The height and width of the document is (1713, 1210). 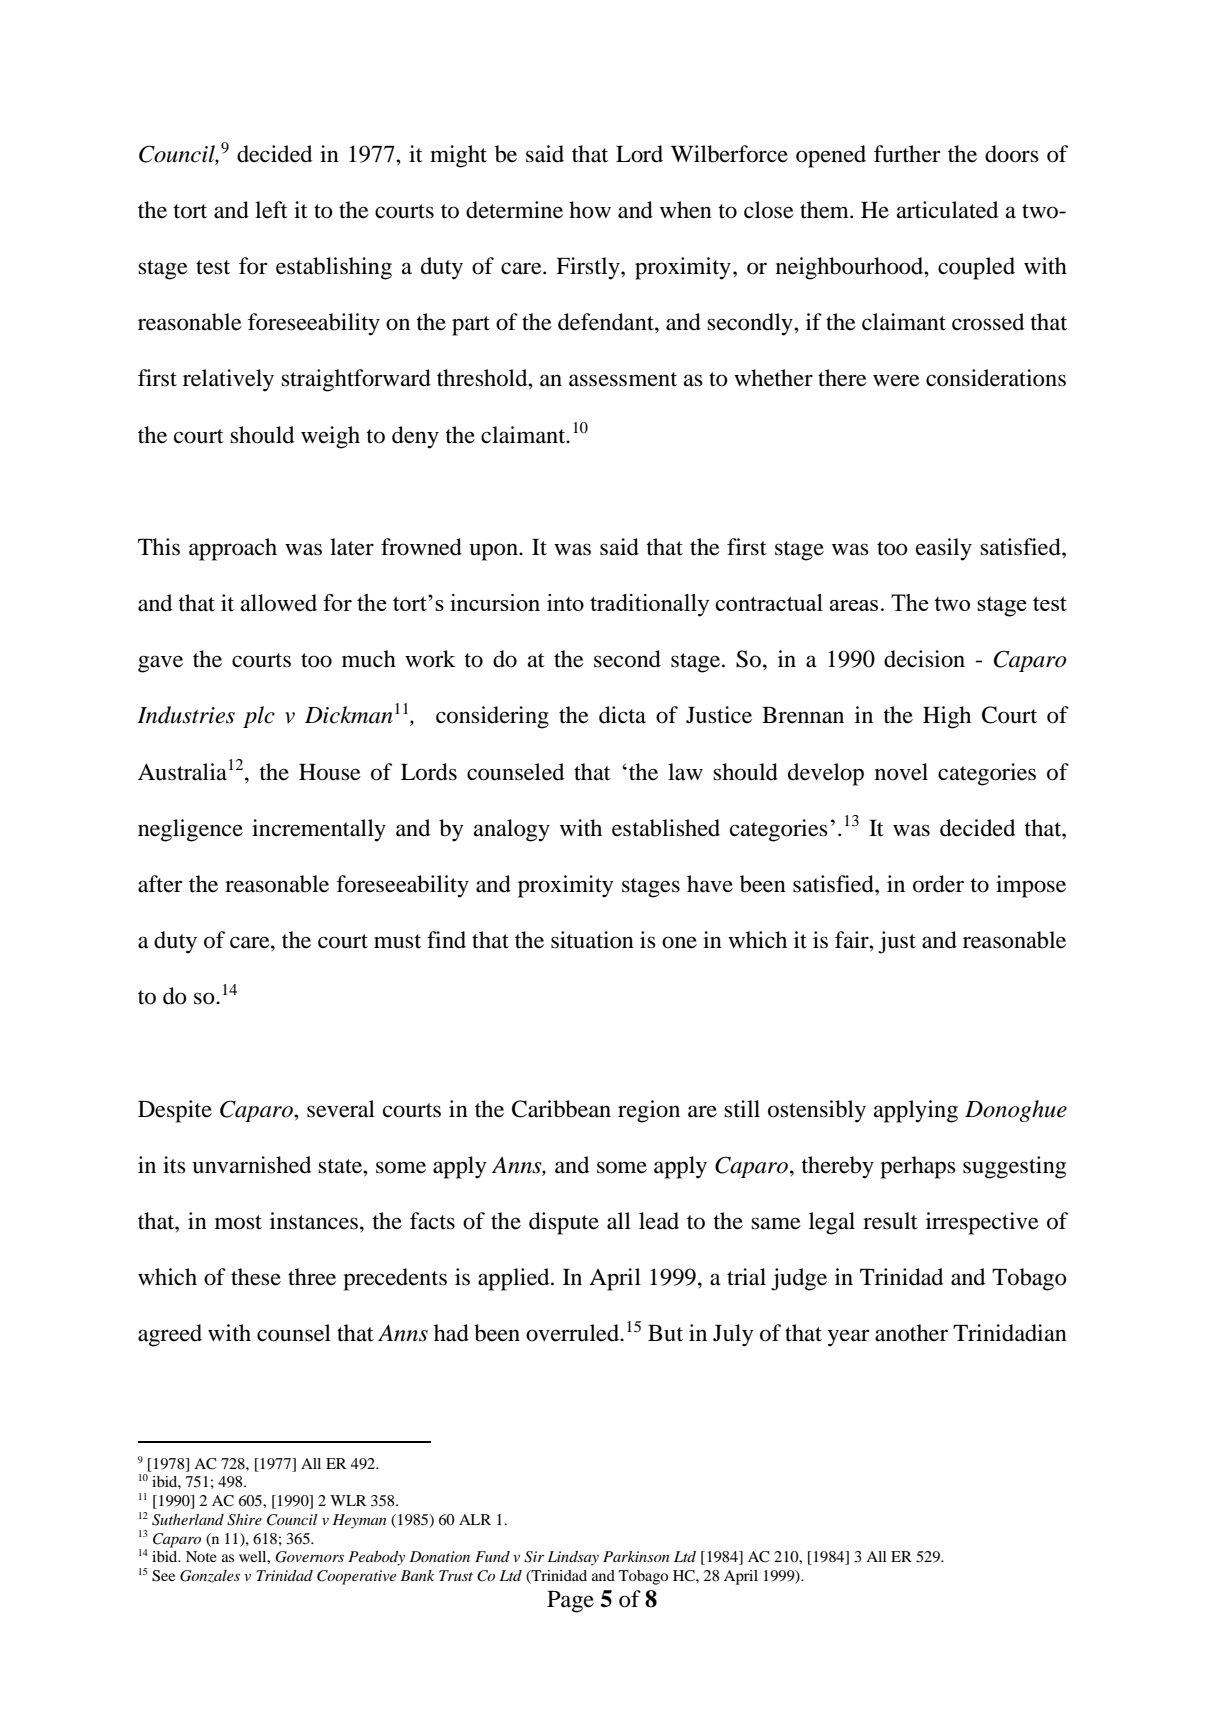 What do you see at coordinates (592, 940) in the document?
I see `situation` at bounding box center [592, 940].
